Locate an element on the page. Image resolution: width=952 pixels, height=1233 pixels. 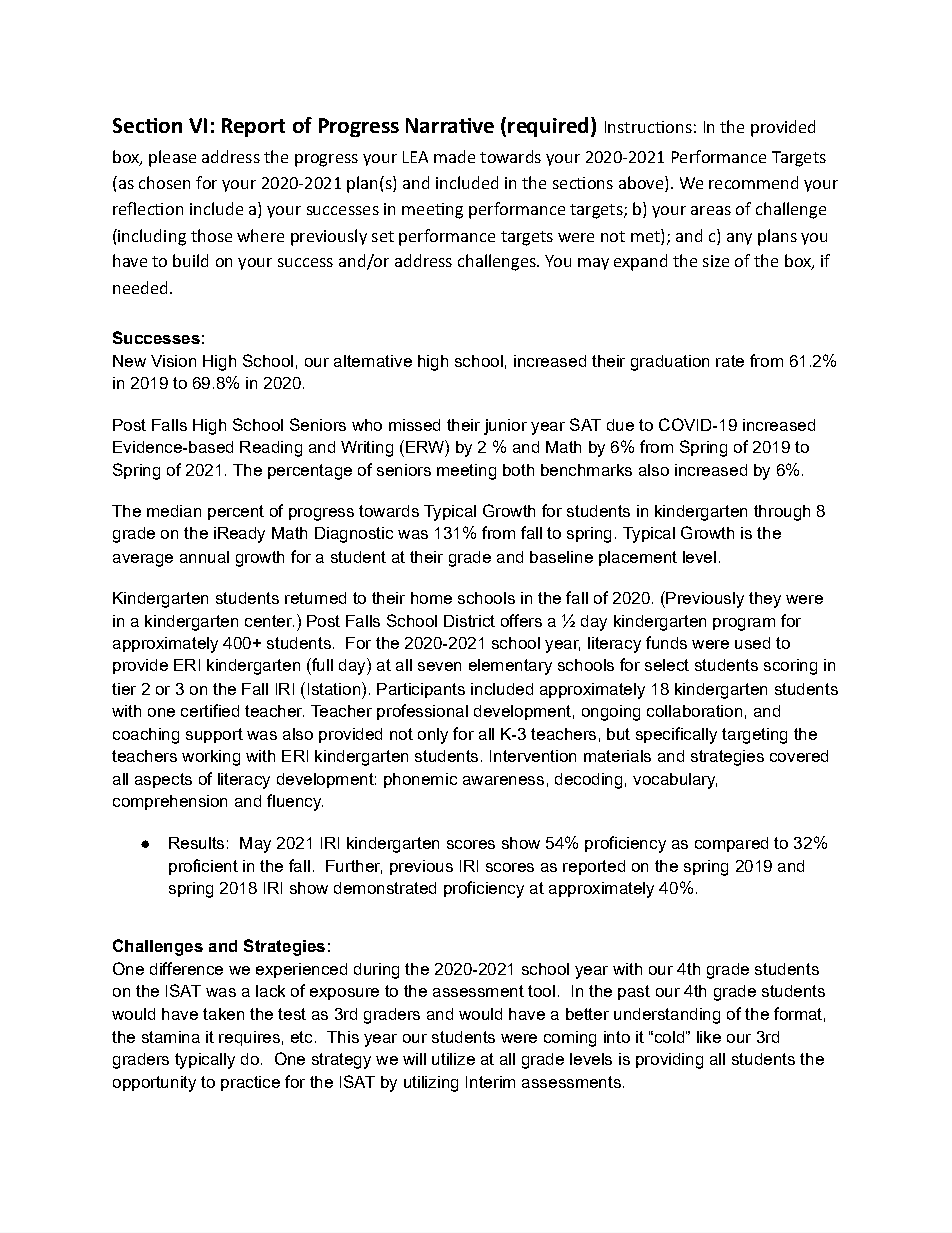
stamina is located at coordinates (171, 1037).
